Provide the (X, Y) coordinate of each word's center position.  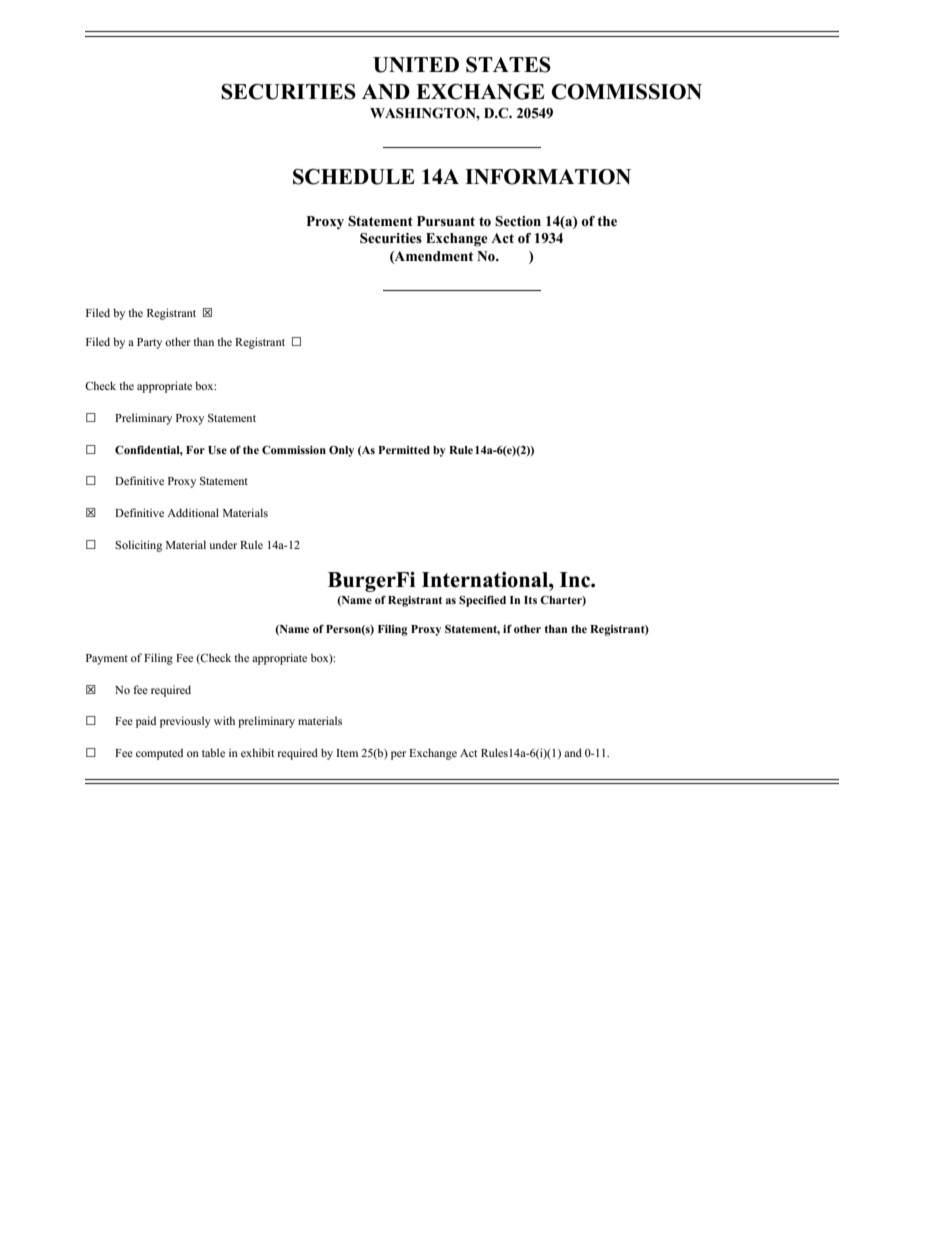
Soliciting (138, 546)
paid (146, 722)
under (223, 544)
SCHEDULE (354, 177)
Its (530, 600)
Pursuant (446, 221)
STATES (508, 65)
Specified (482, 601)
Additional (193, 512)
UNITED (416, 65)
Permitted (404, 450)
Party (149, 343)
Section (518, 221)
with (224, 720)
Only (341, 451)
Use (217, 450)
